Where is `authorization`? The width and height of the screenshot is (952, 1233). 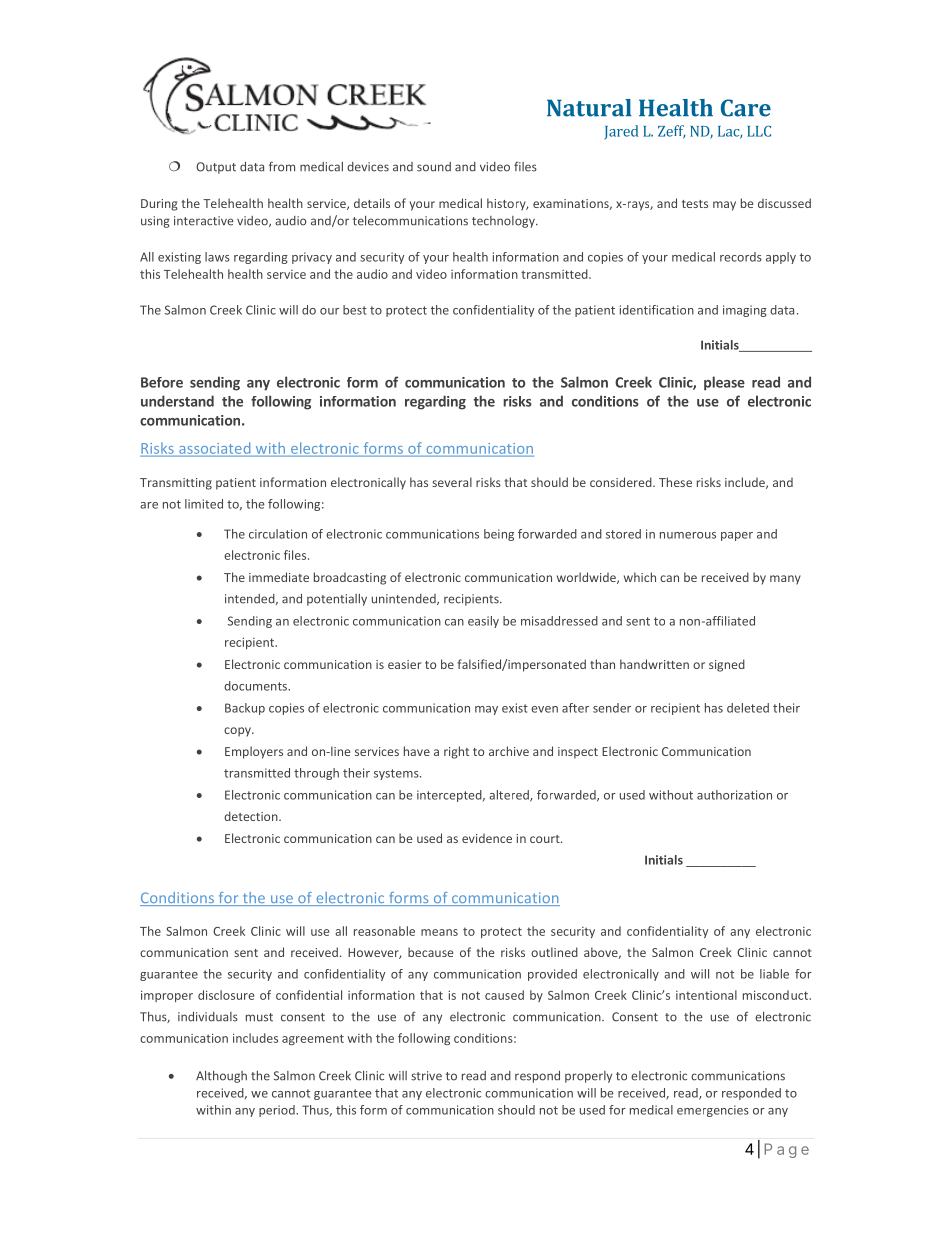 authorization is located at coordinates (734, 795).
